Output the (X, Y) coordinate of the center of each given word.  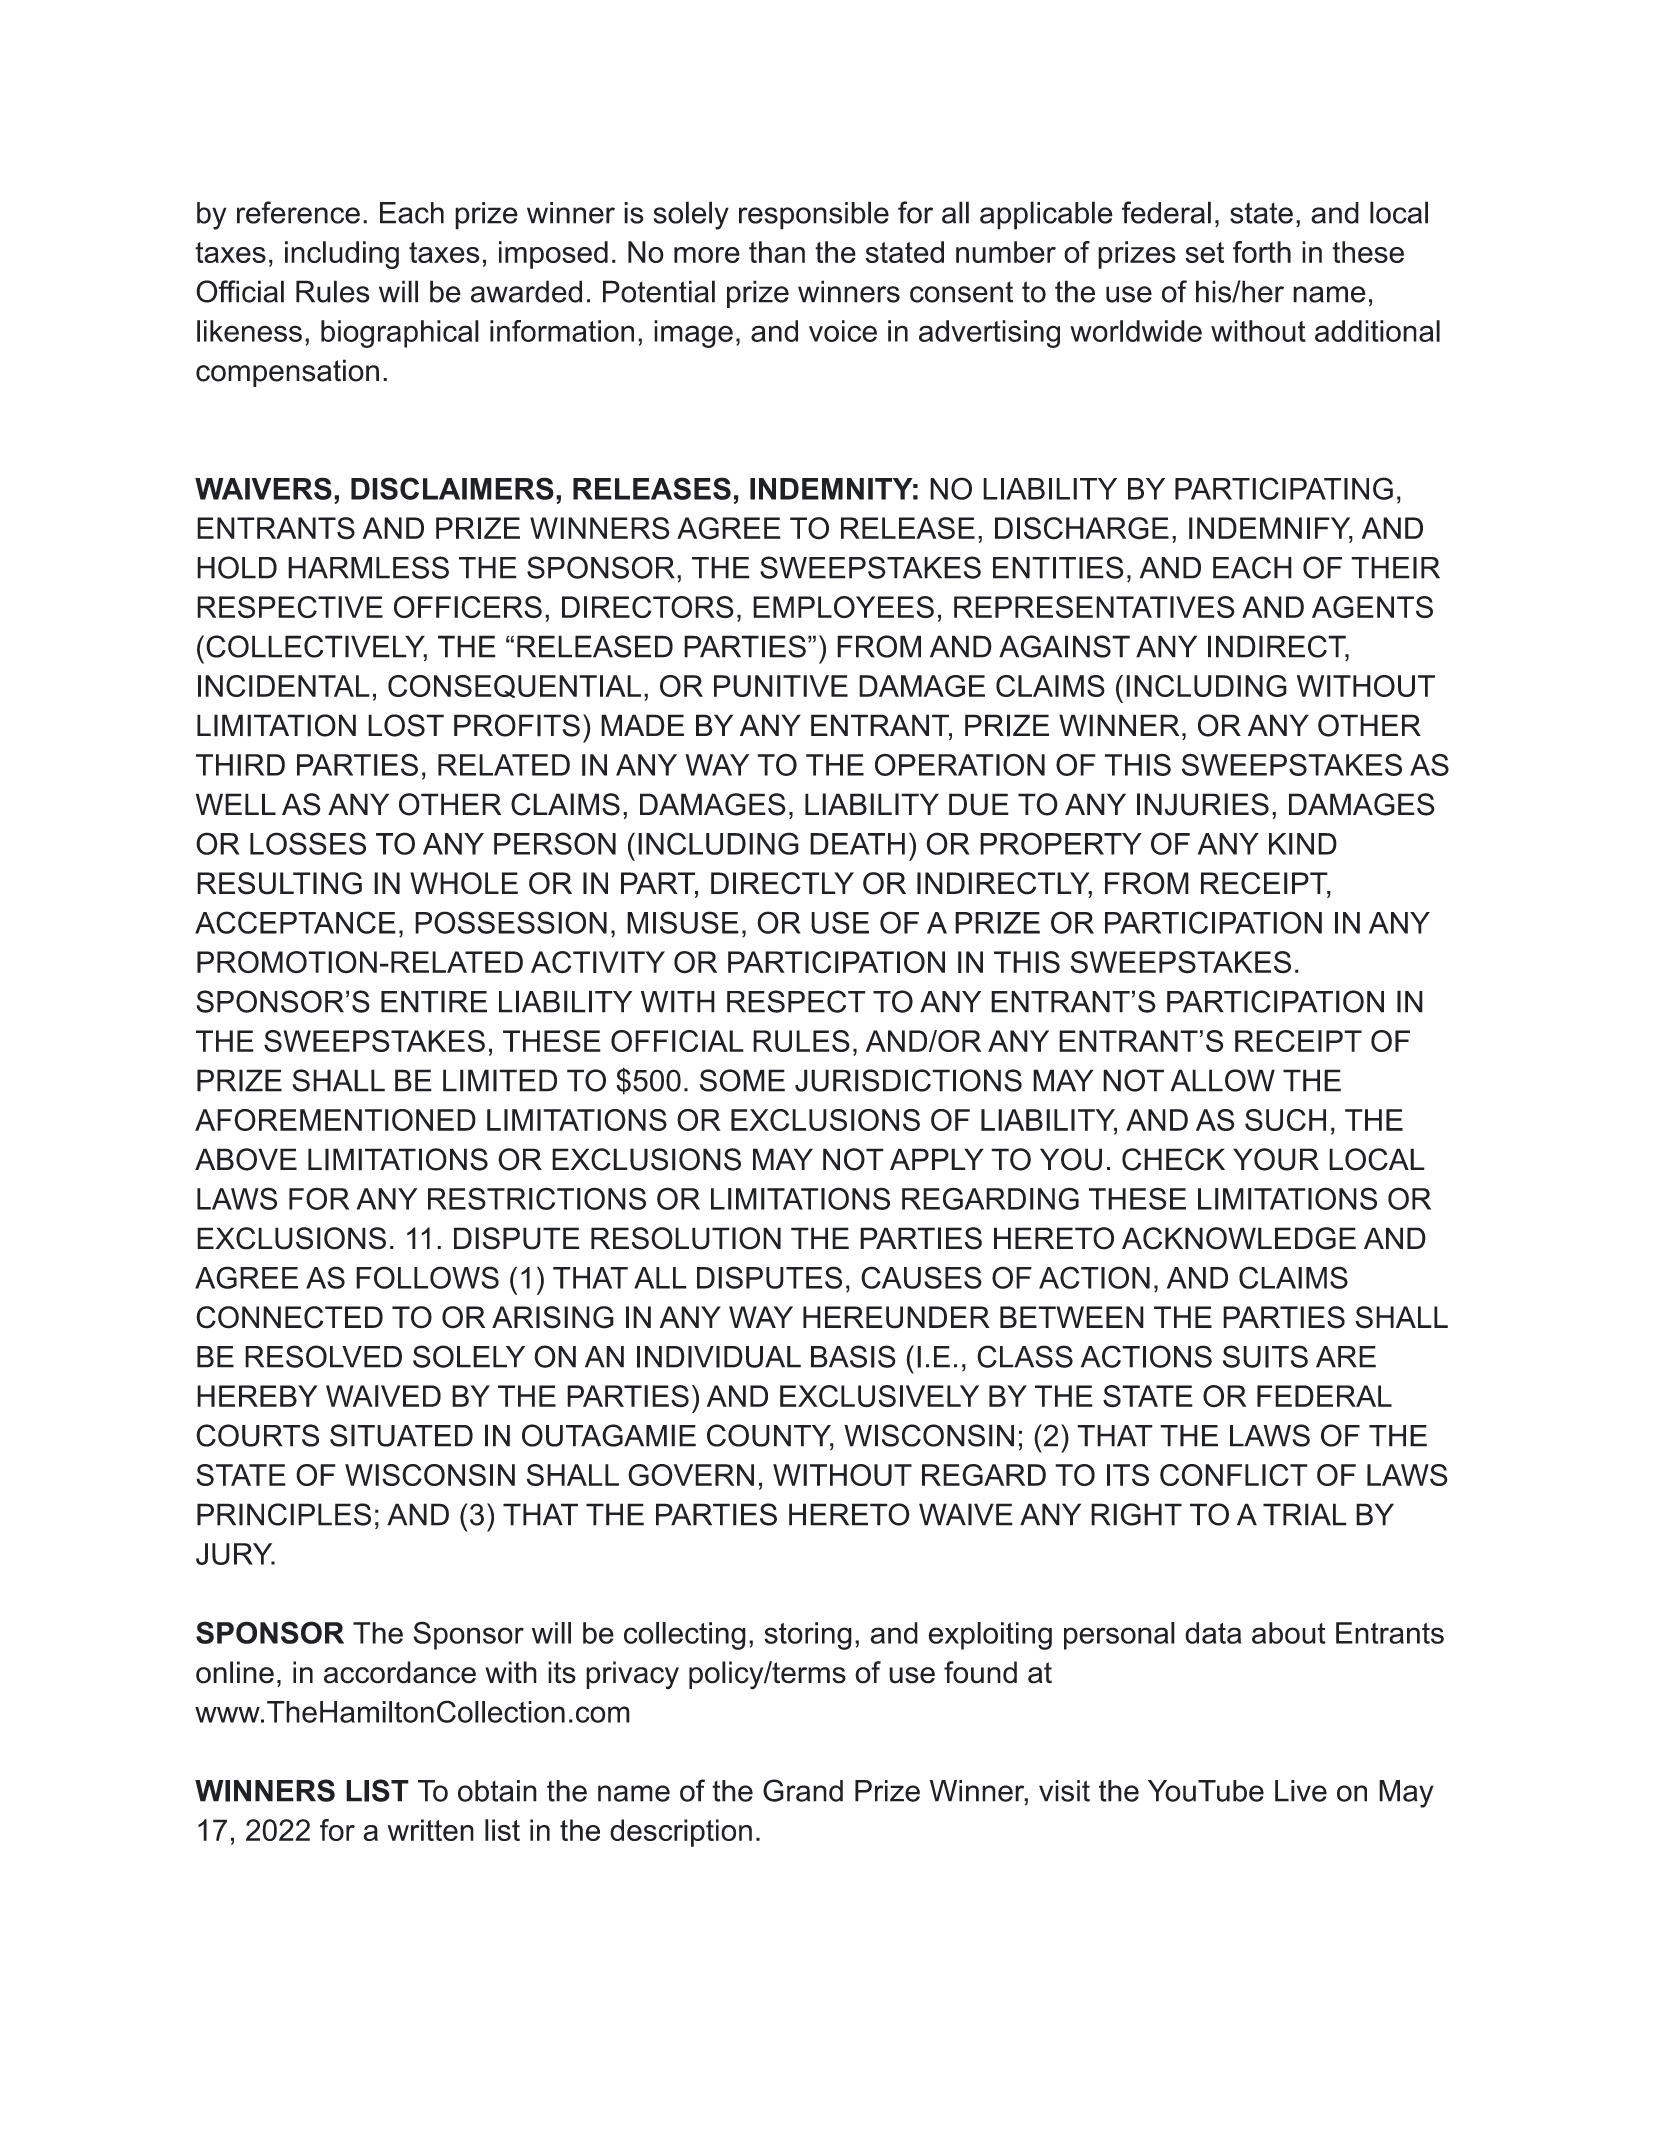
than (777, 252)
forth (1262, 252)
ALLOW (1223, 1080)
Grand (803, 1790)
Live (1301, 1791)
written (431, 1830)
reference (298, 212)
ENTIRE (434, 1001)
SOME (742, 1080)
